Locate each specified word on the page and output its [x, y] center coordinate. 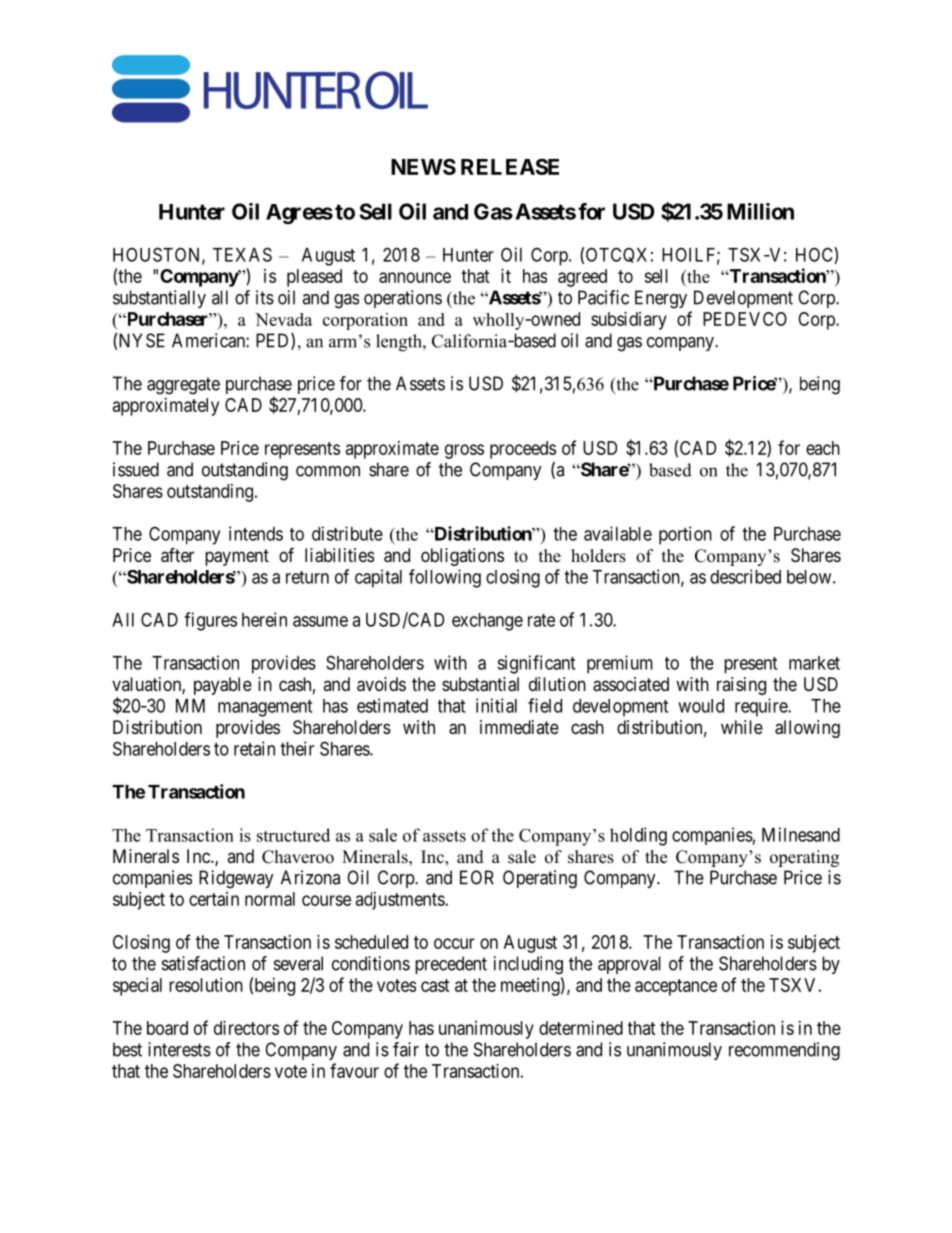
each [823, 448]
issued [136, 469]
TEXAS [242, 254]
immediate [519, 727]
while [742, 727]
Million [760, 211]
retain [254, 748]
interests [179, 1049]
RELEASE [510, 166]
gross [464, 451]
